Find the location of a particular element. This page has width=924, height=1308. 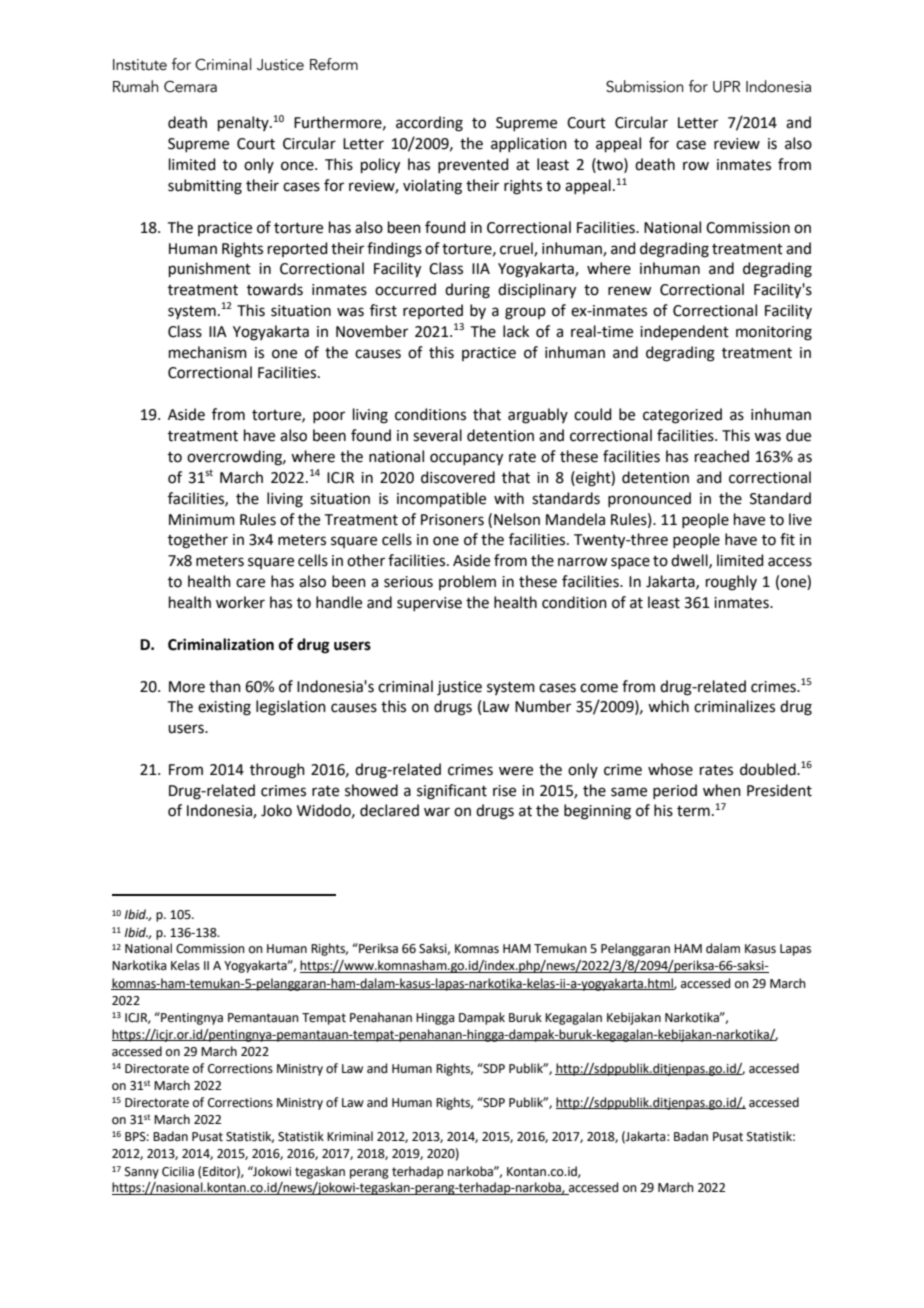

significant is located at coordinates (452, 792).
